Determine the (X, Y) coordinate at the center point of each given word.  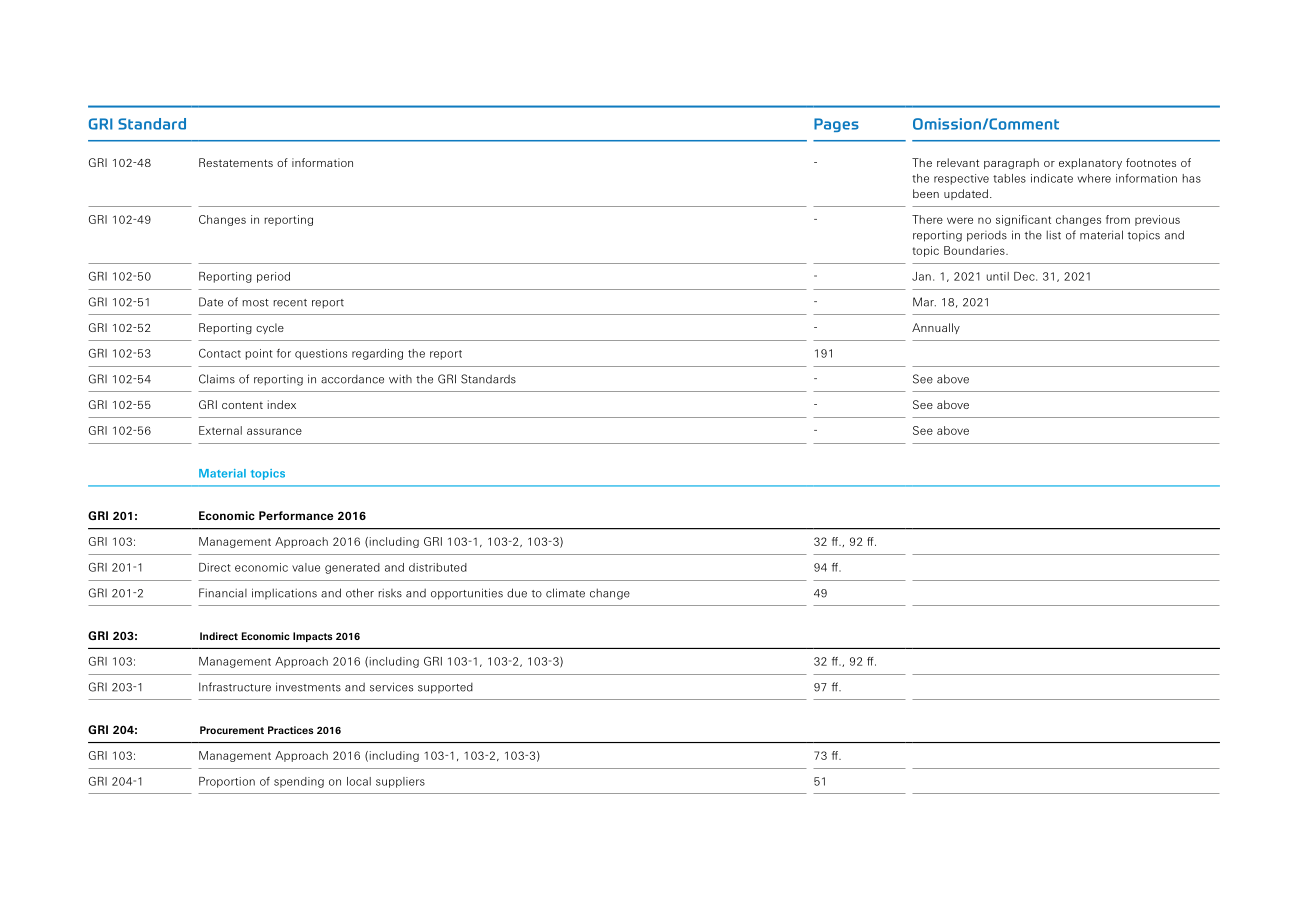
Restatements (236, 162)
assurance (274, 431)
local (359, 781)
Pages (836, 125)
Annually (936, 328)
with (400, 379)
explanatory (1090, 163)
